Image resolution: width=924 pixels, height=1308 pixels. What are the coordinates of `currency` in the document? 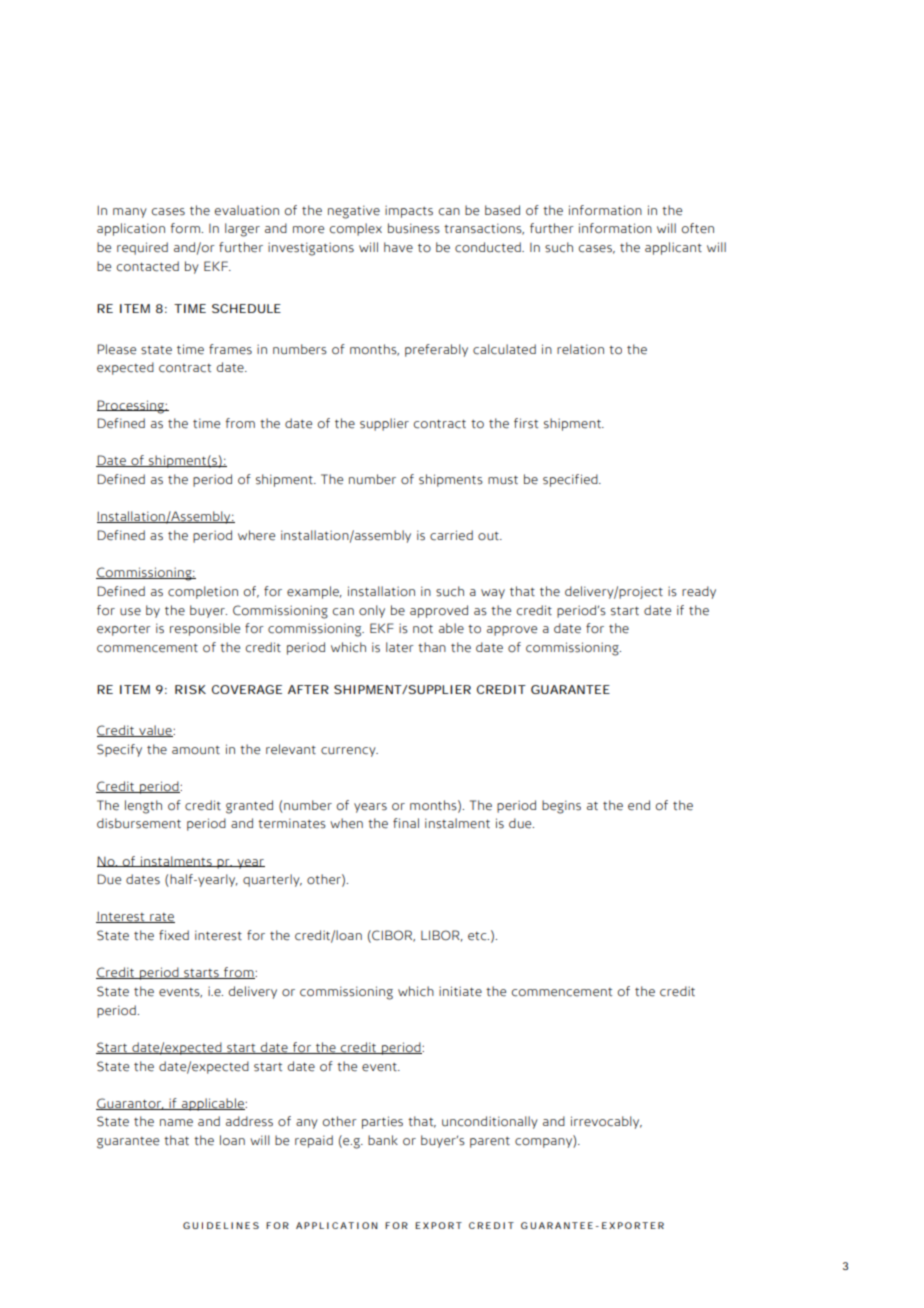 It's located at (349, 752).
